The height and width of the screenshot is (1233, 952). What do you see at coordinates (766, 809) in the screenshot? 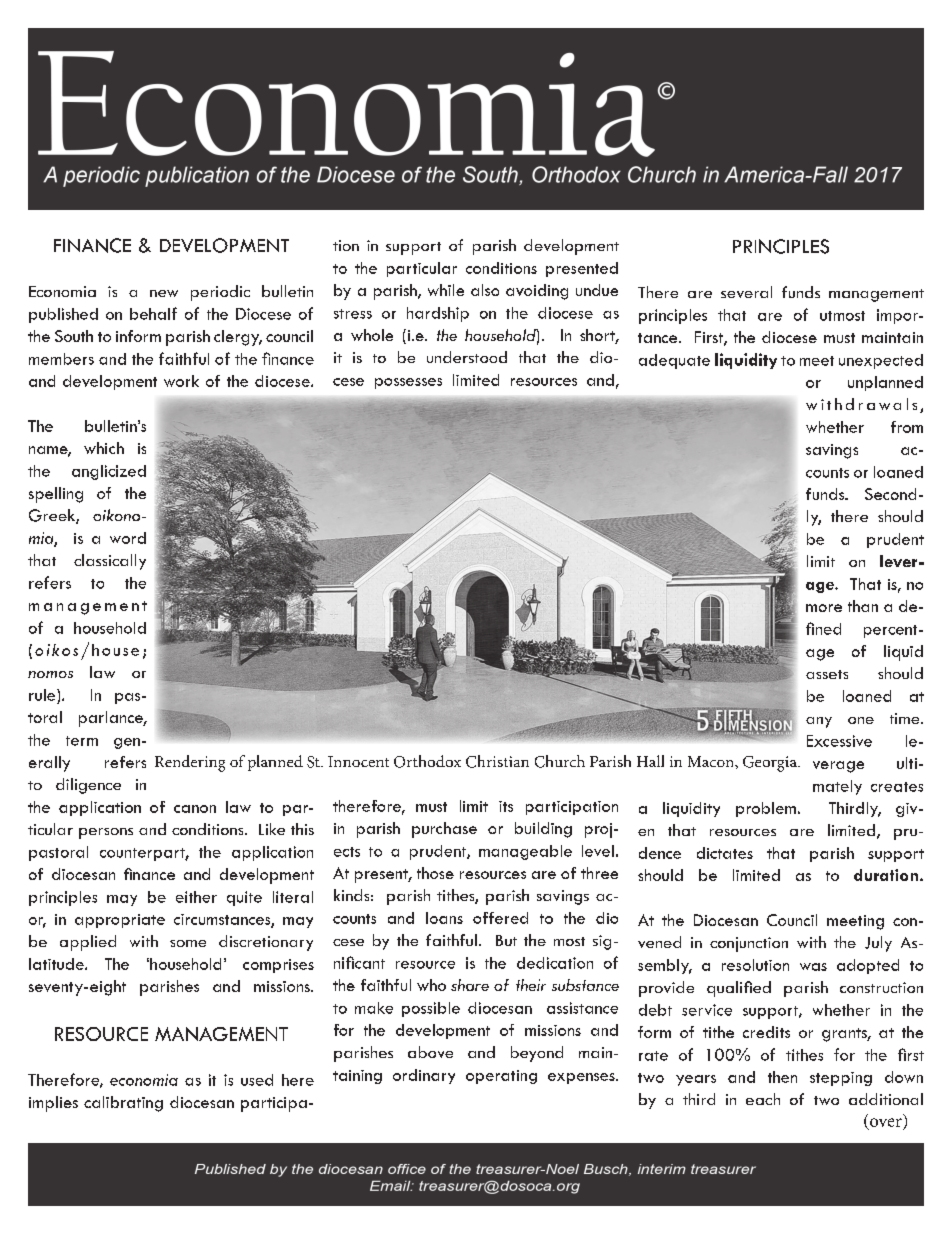
I see `problem` at bounding box center [766, 809].
